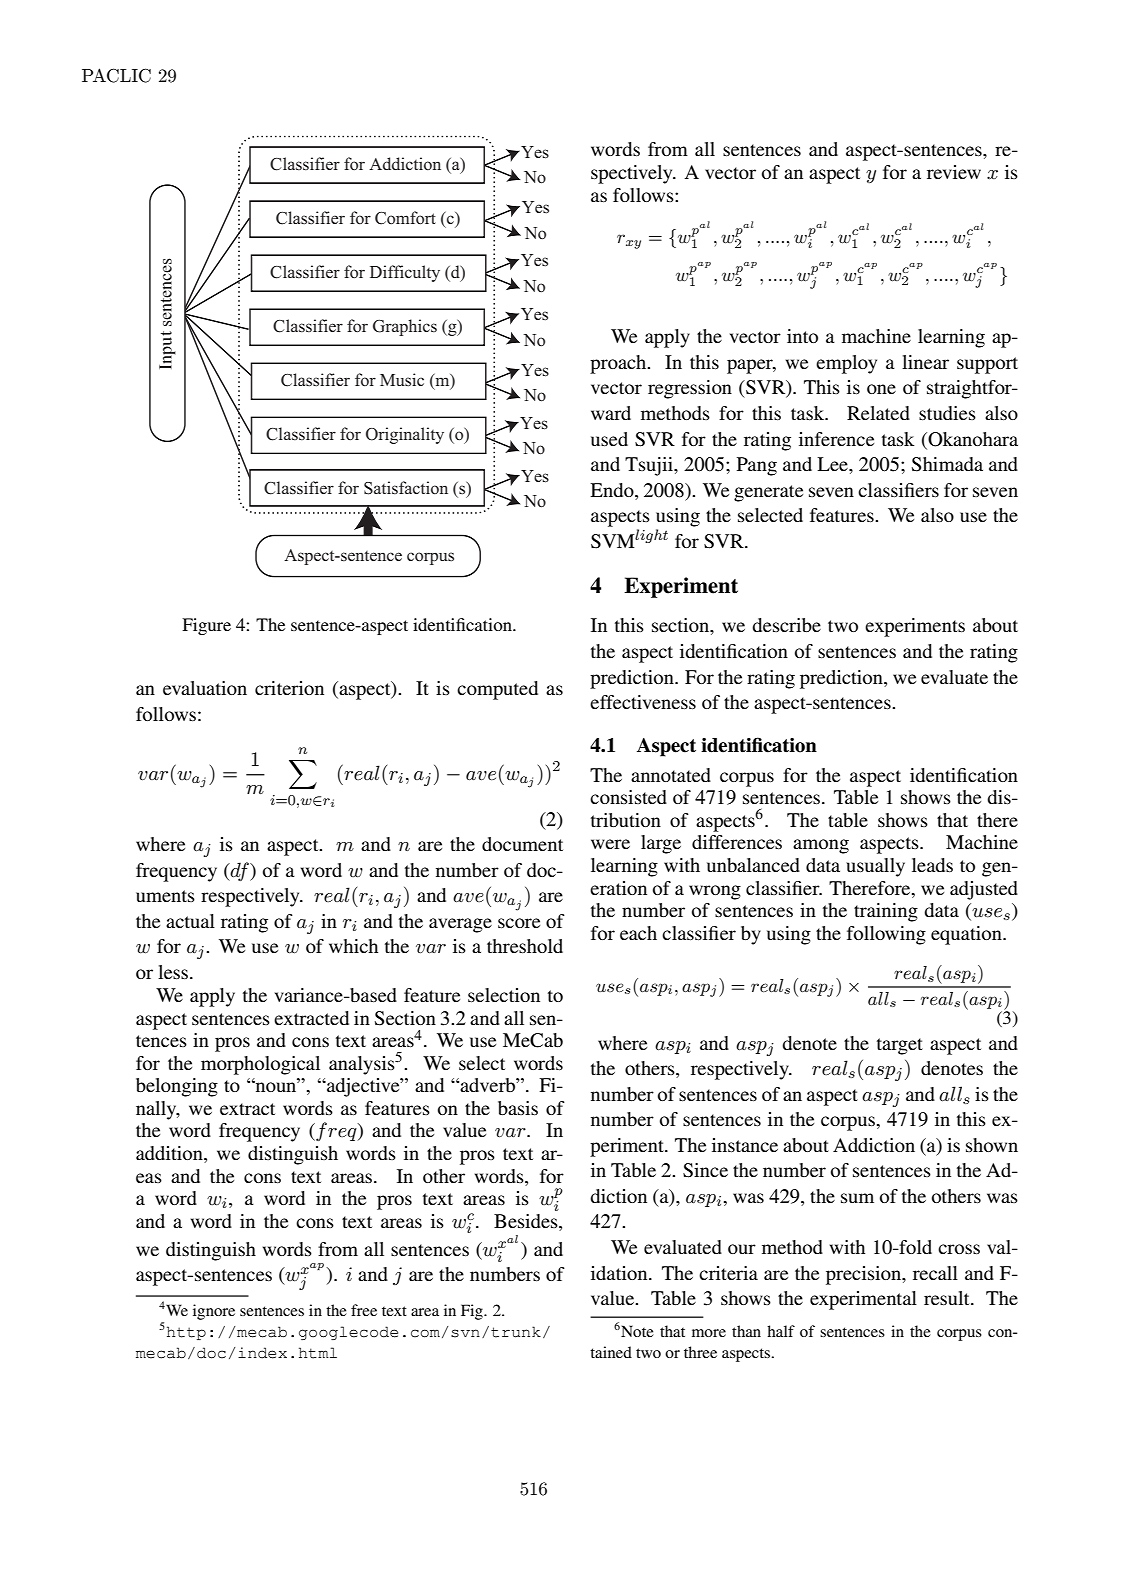 The height and width of the image is (1588, 1122). Describe the element at coordinates (954, 172) in the image. I see `review` at that location.
